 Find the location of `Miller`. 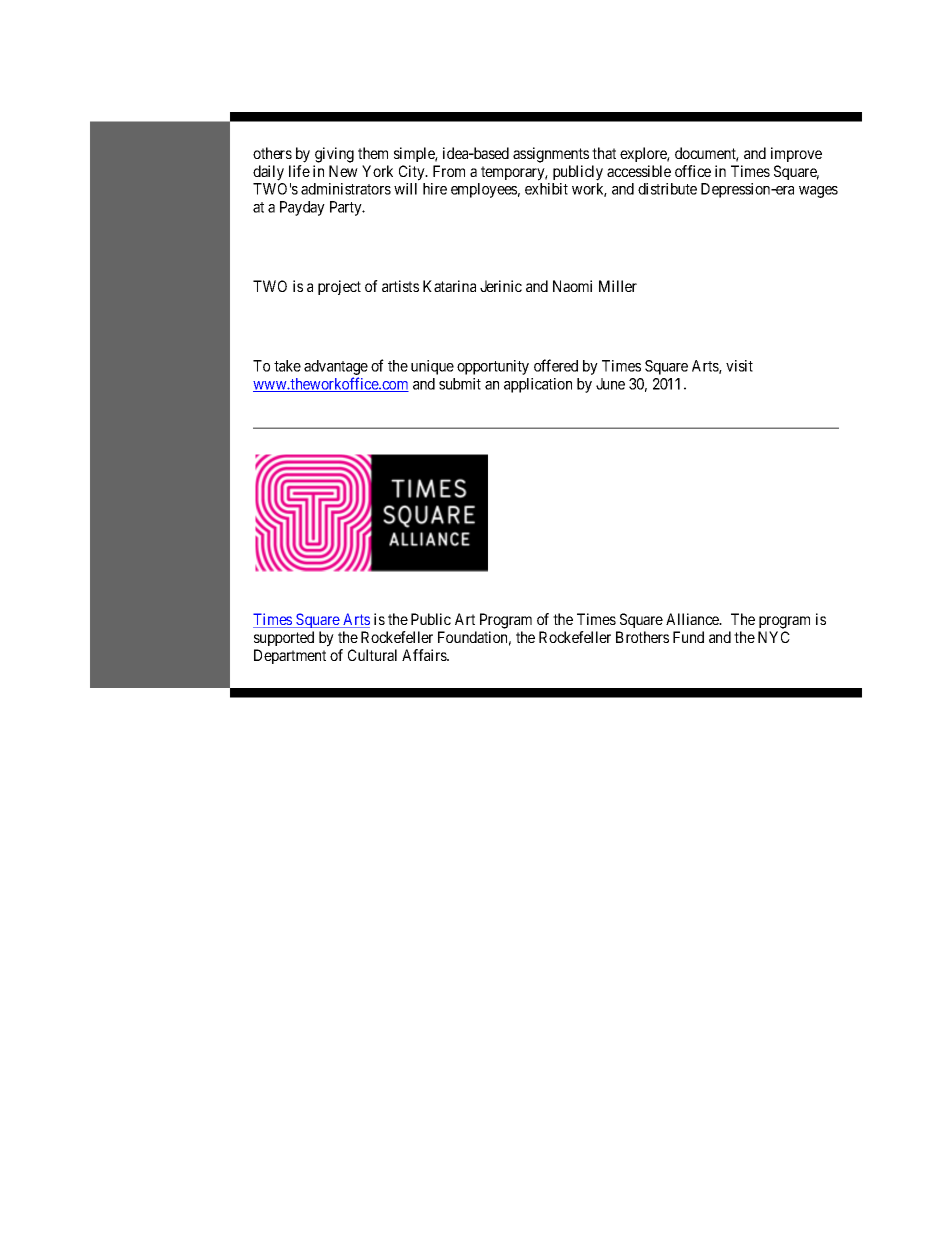

Miller is located at coordinates (618, 286).
